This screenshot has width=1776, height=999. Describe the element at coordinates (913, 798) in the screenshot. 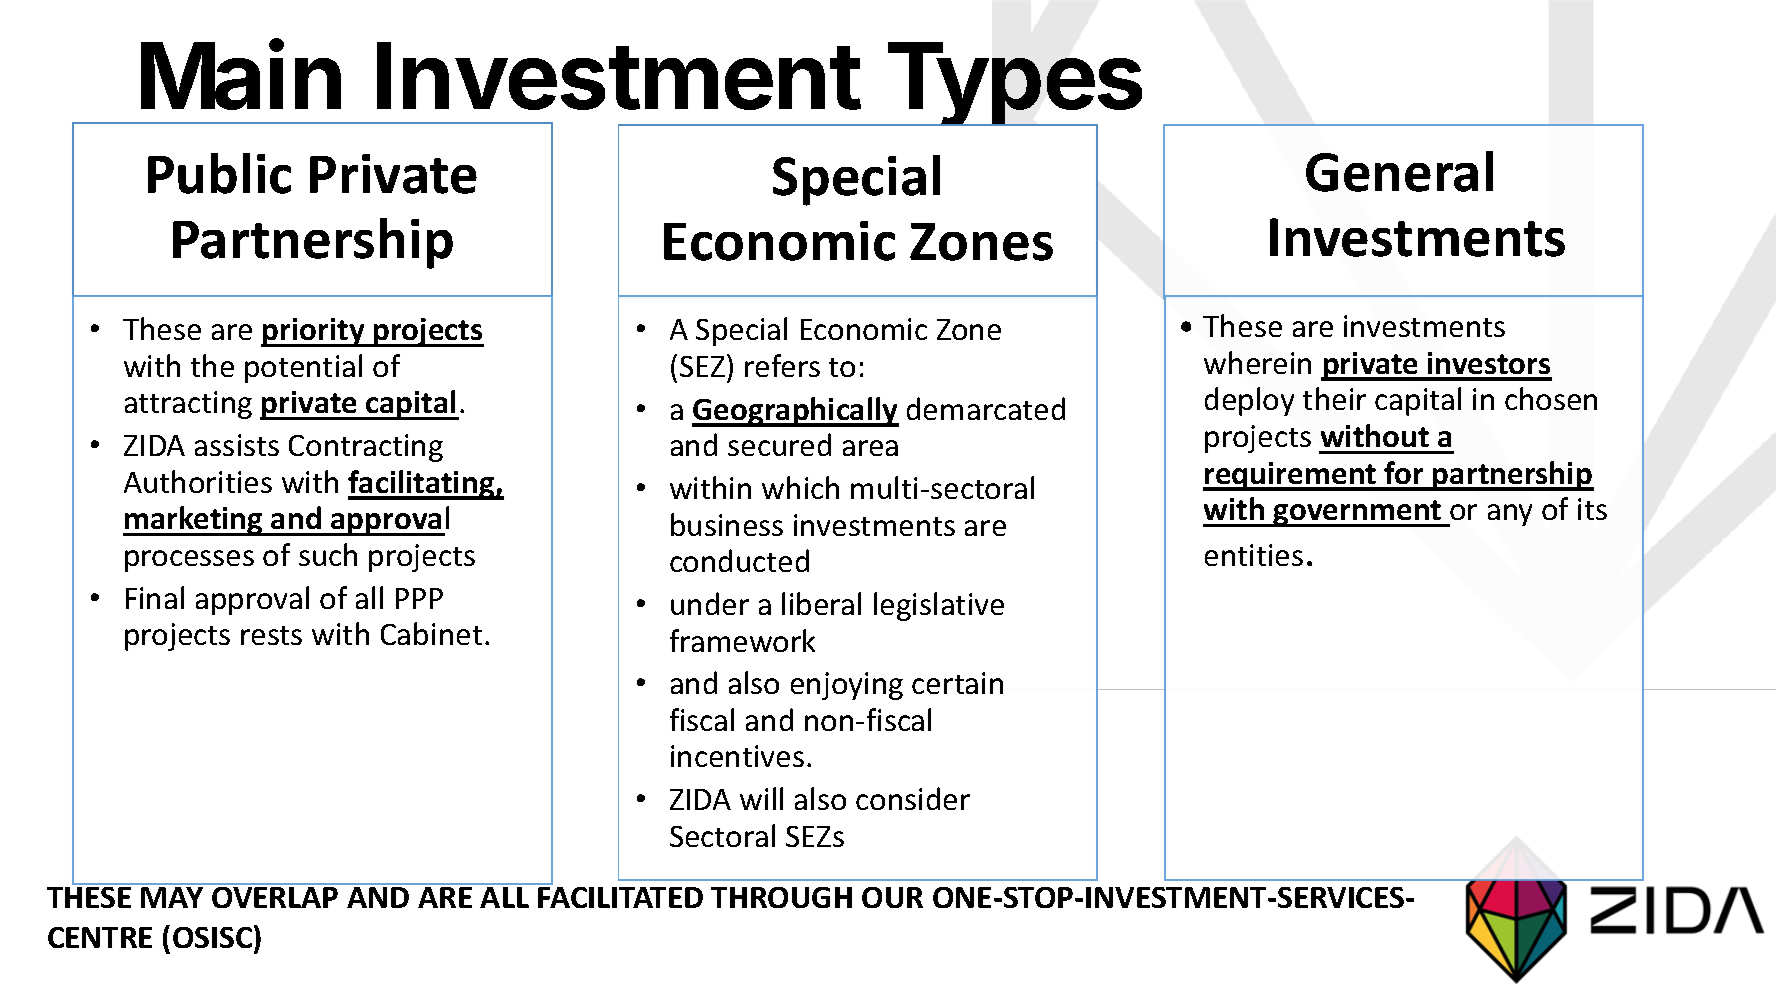

I see `consider` at that location.
